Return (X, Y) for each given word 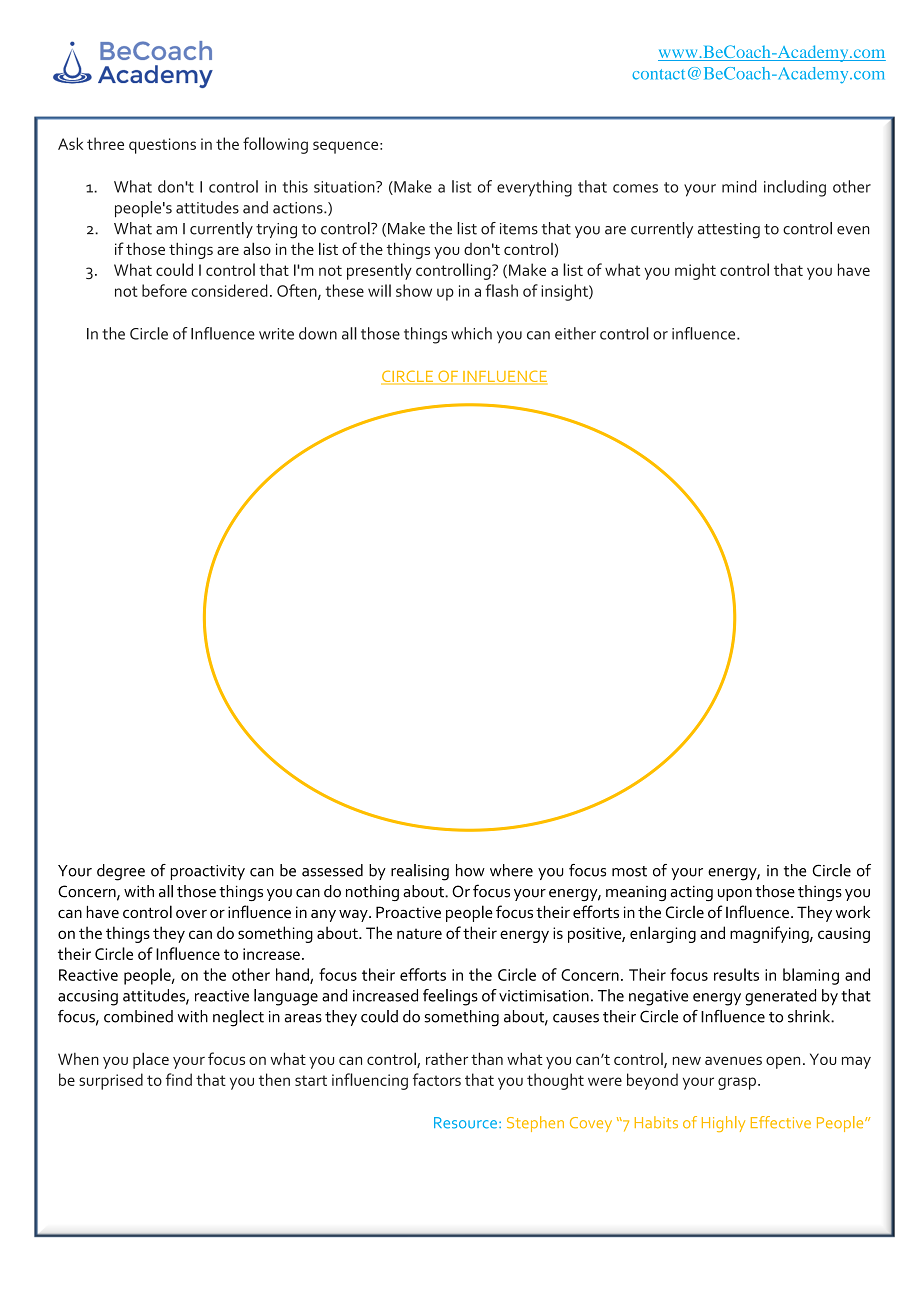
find (179, 1079)
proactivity (208, 872)
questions (162, 146)
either (575, 333)
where (511, 870)
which (471, 333)
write (276, 334)
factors (437, 1079)
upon (735, 895)
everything (534, 188)
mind (739, 186)
